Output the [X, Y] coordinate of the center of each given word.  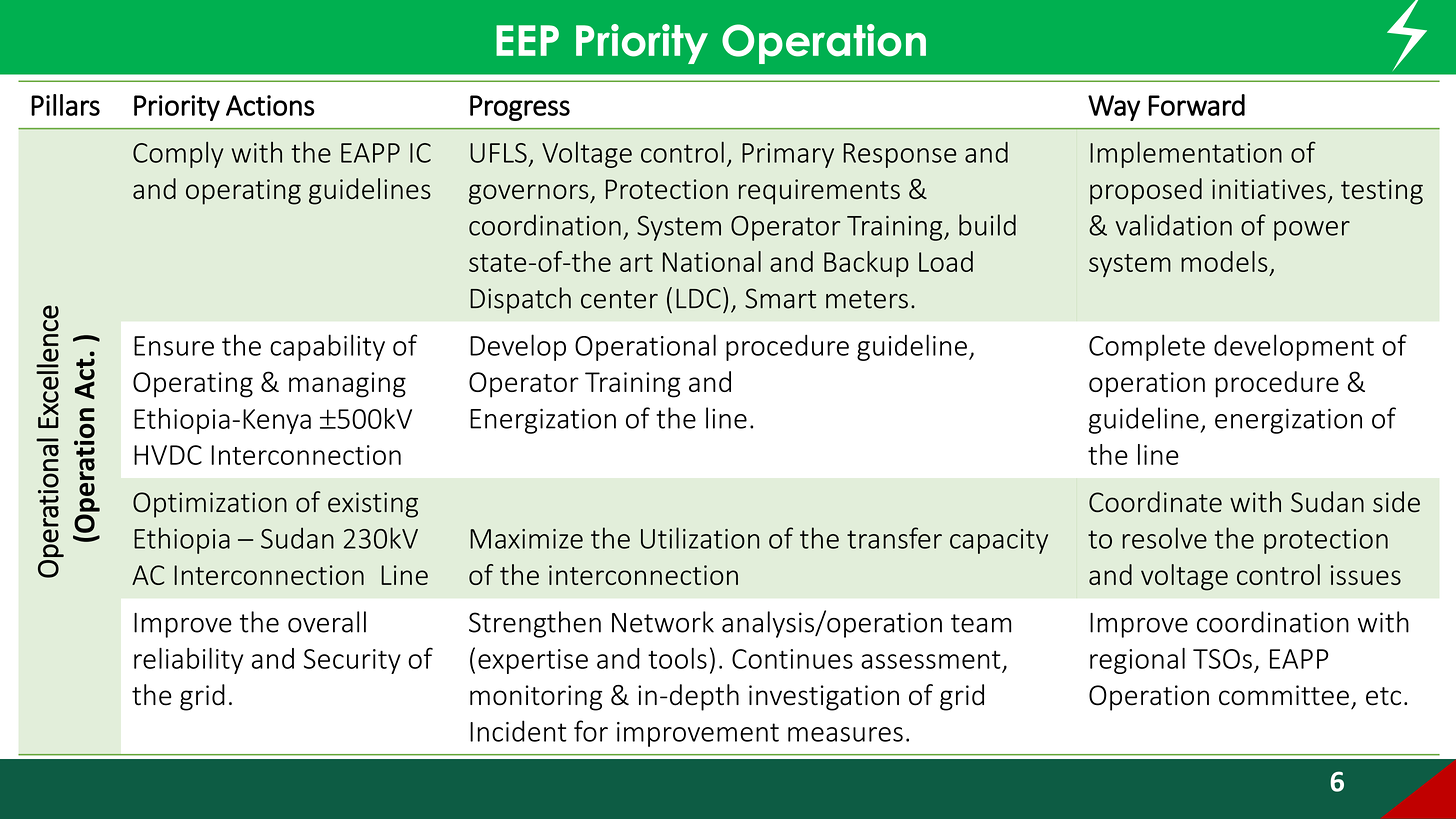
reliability [188, 661]
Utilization [700, 538]
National [712, 261]
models [1224, 261]
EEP [527, 40]
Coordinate [1155, 502]
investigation [824, 698]
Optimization [210, 505]
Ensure [174, 346]
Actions [270, 105]
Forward [1196, 105]
